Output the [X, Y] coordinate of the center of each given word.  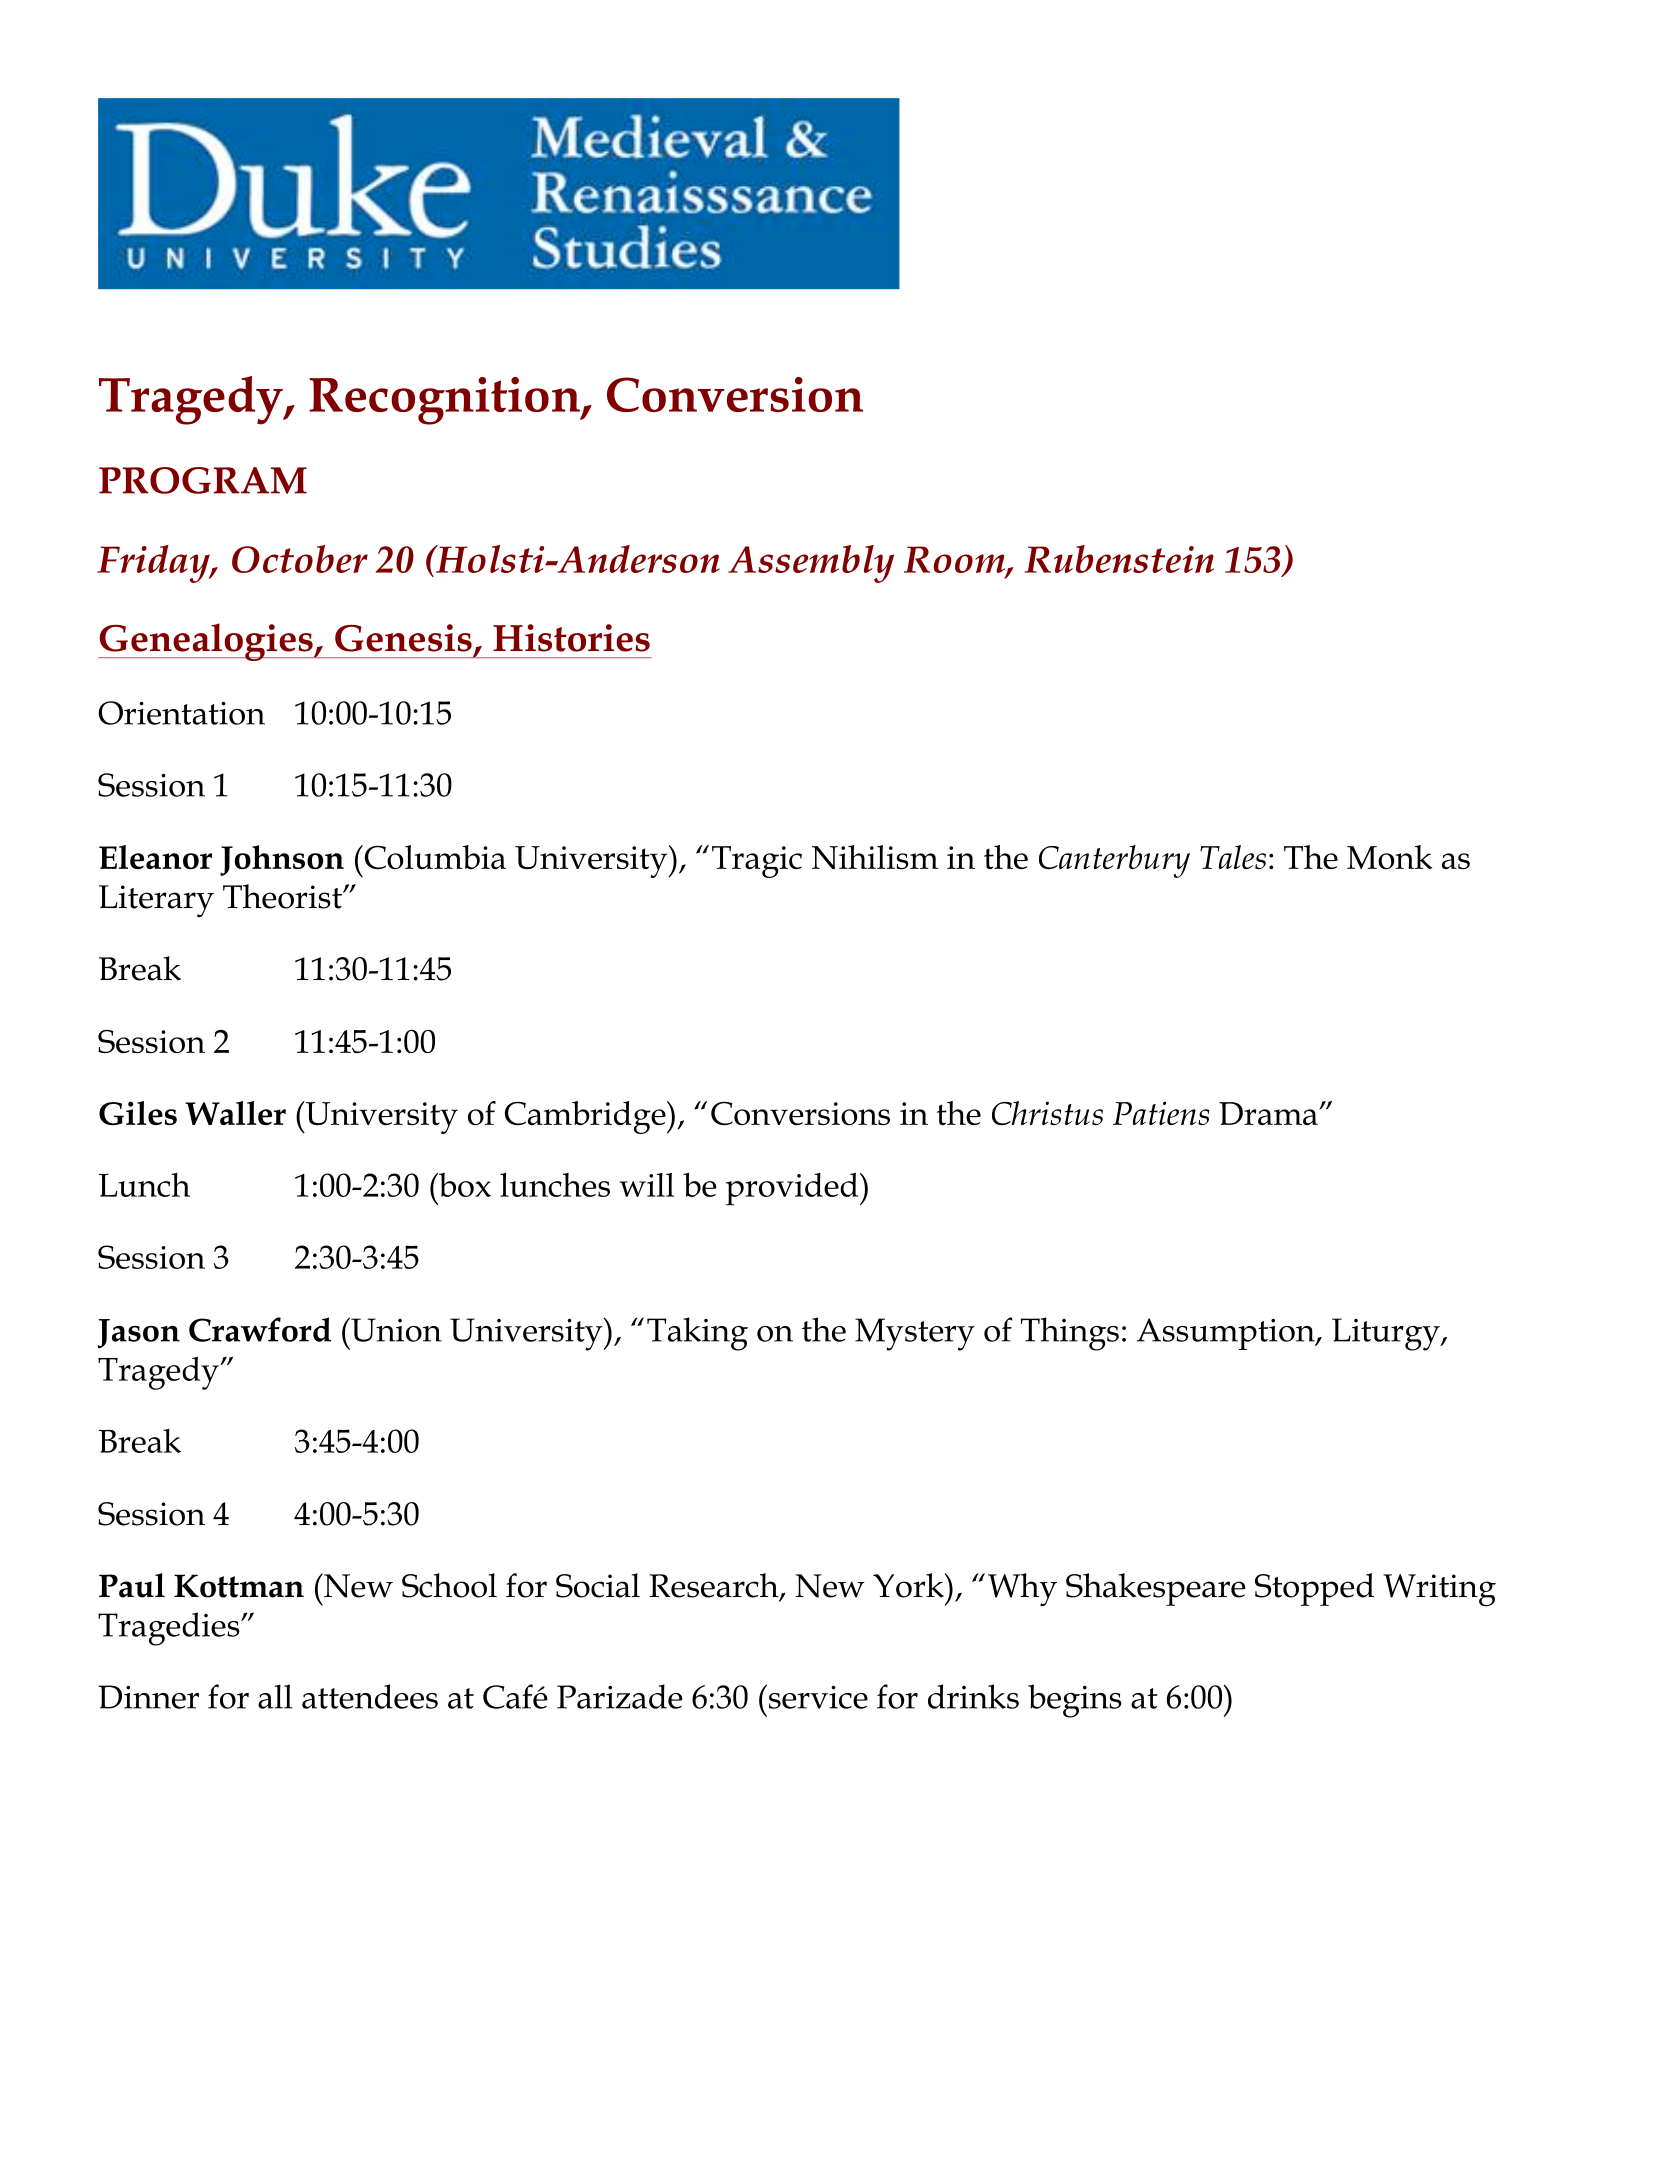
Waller [235, 1113]
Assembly [811, 564]
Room [955, 560]
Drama [1269, 1113]
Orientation [181, 713]
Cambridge [586, 1117]
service [817, 1696]
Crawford [260, 1329]
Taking [697, 1334]
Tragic [757, 862]
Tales [1233, 857]
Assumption [1227, 1334]
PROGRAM [203, 480]
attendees [370, 1696]
